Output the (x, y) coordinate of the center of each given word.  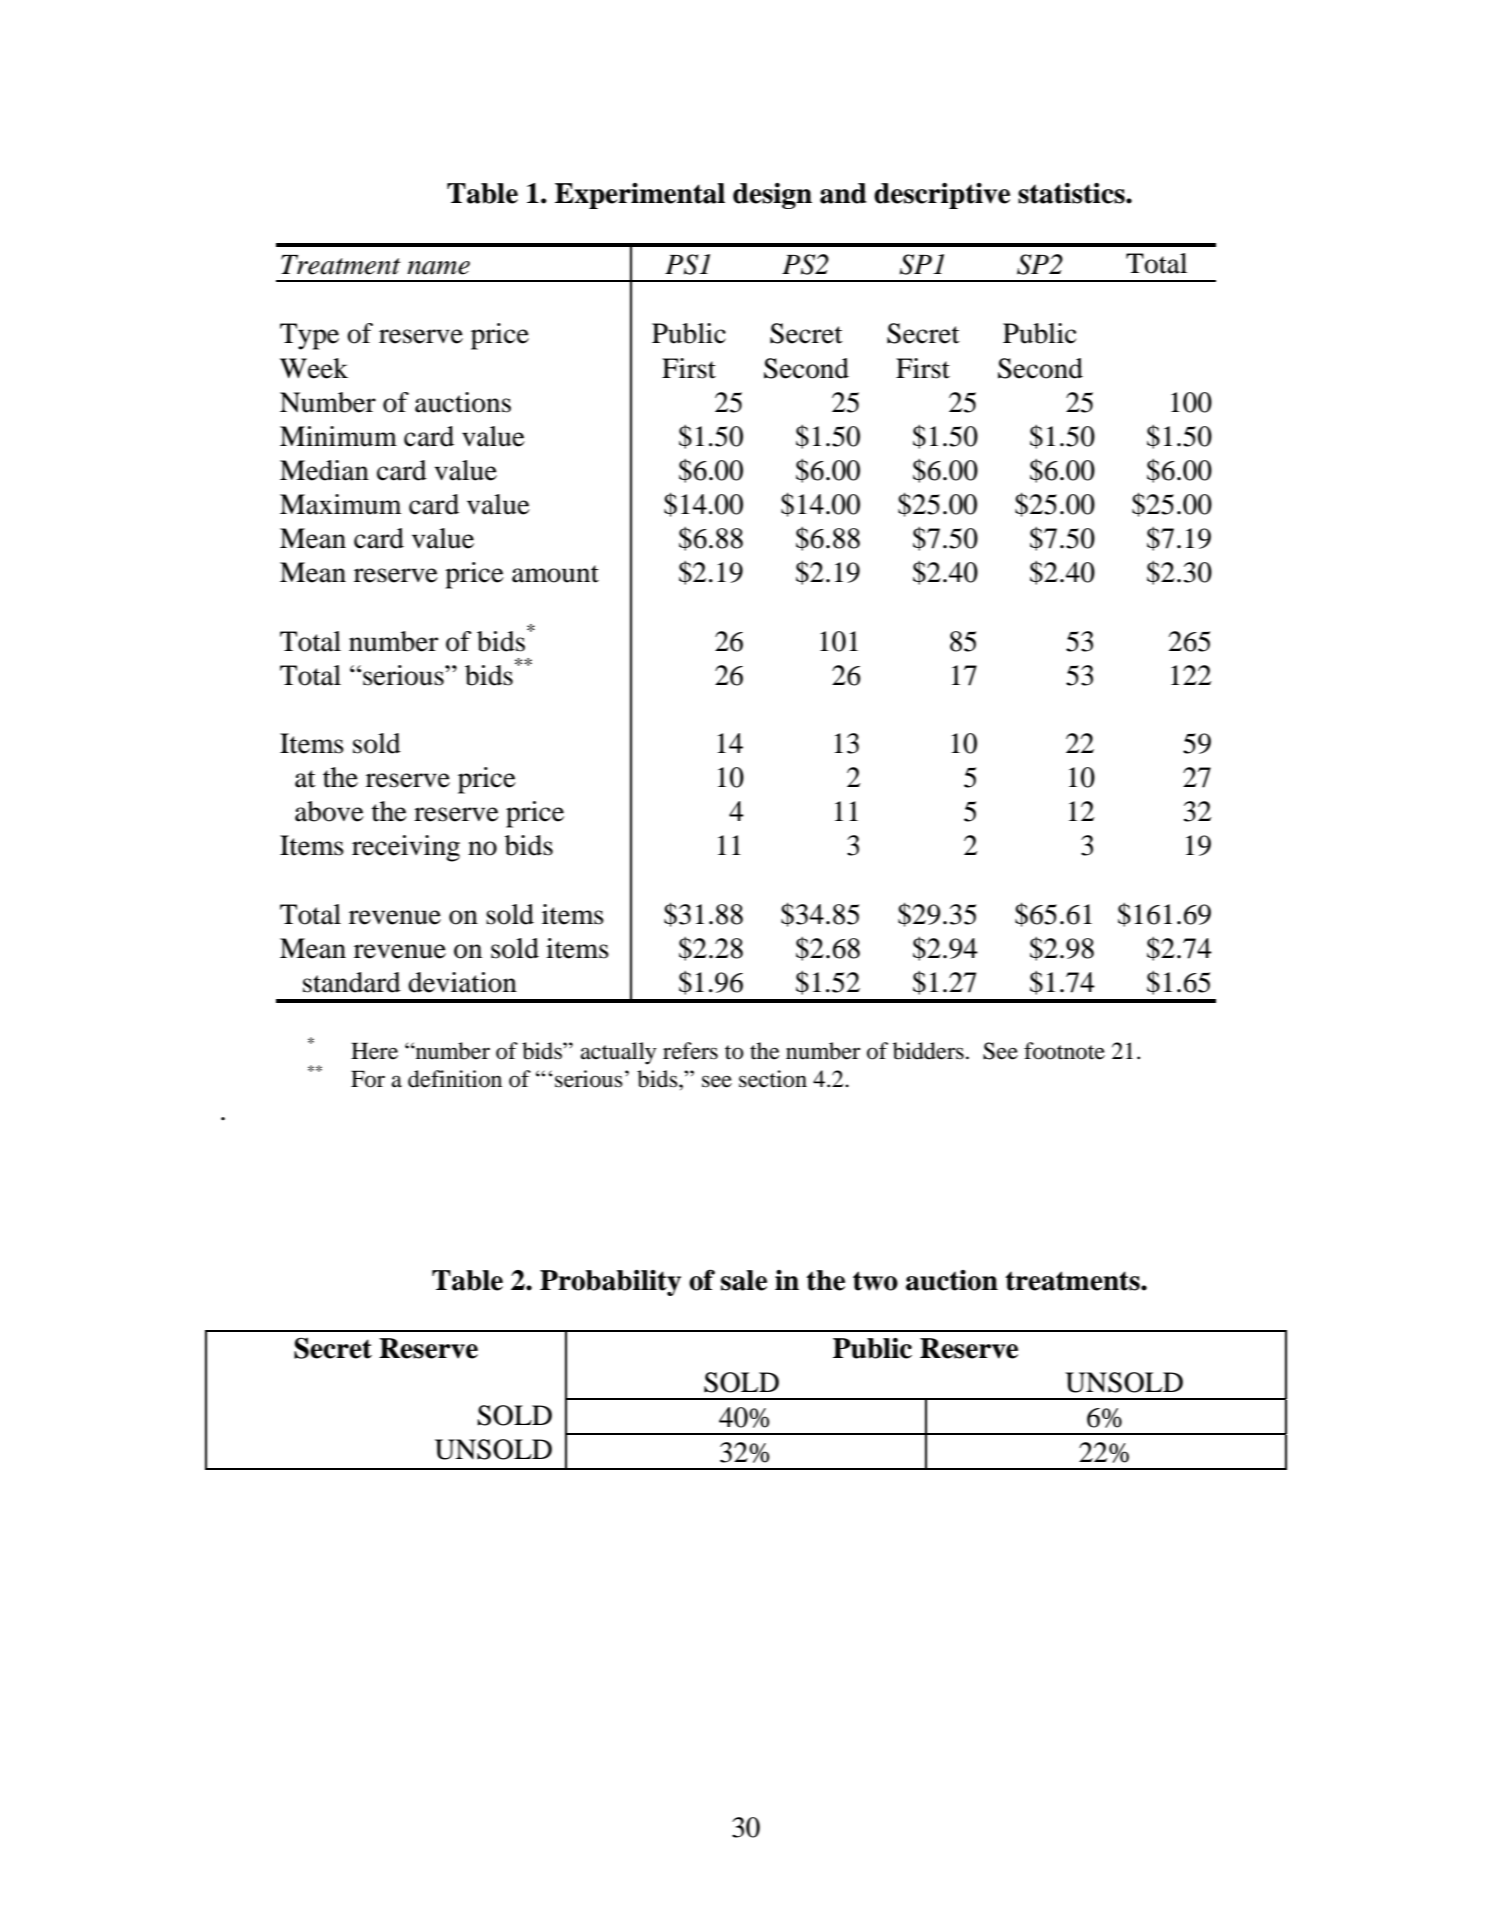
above (329, 811)
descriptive (942, 196)
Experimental (640, 196)
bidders (928, 1051)
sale (744, 1280)
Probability (610, 1283)
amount (555, 574)
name (438, 268)
